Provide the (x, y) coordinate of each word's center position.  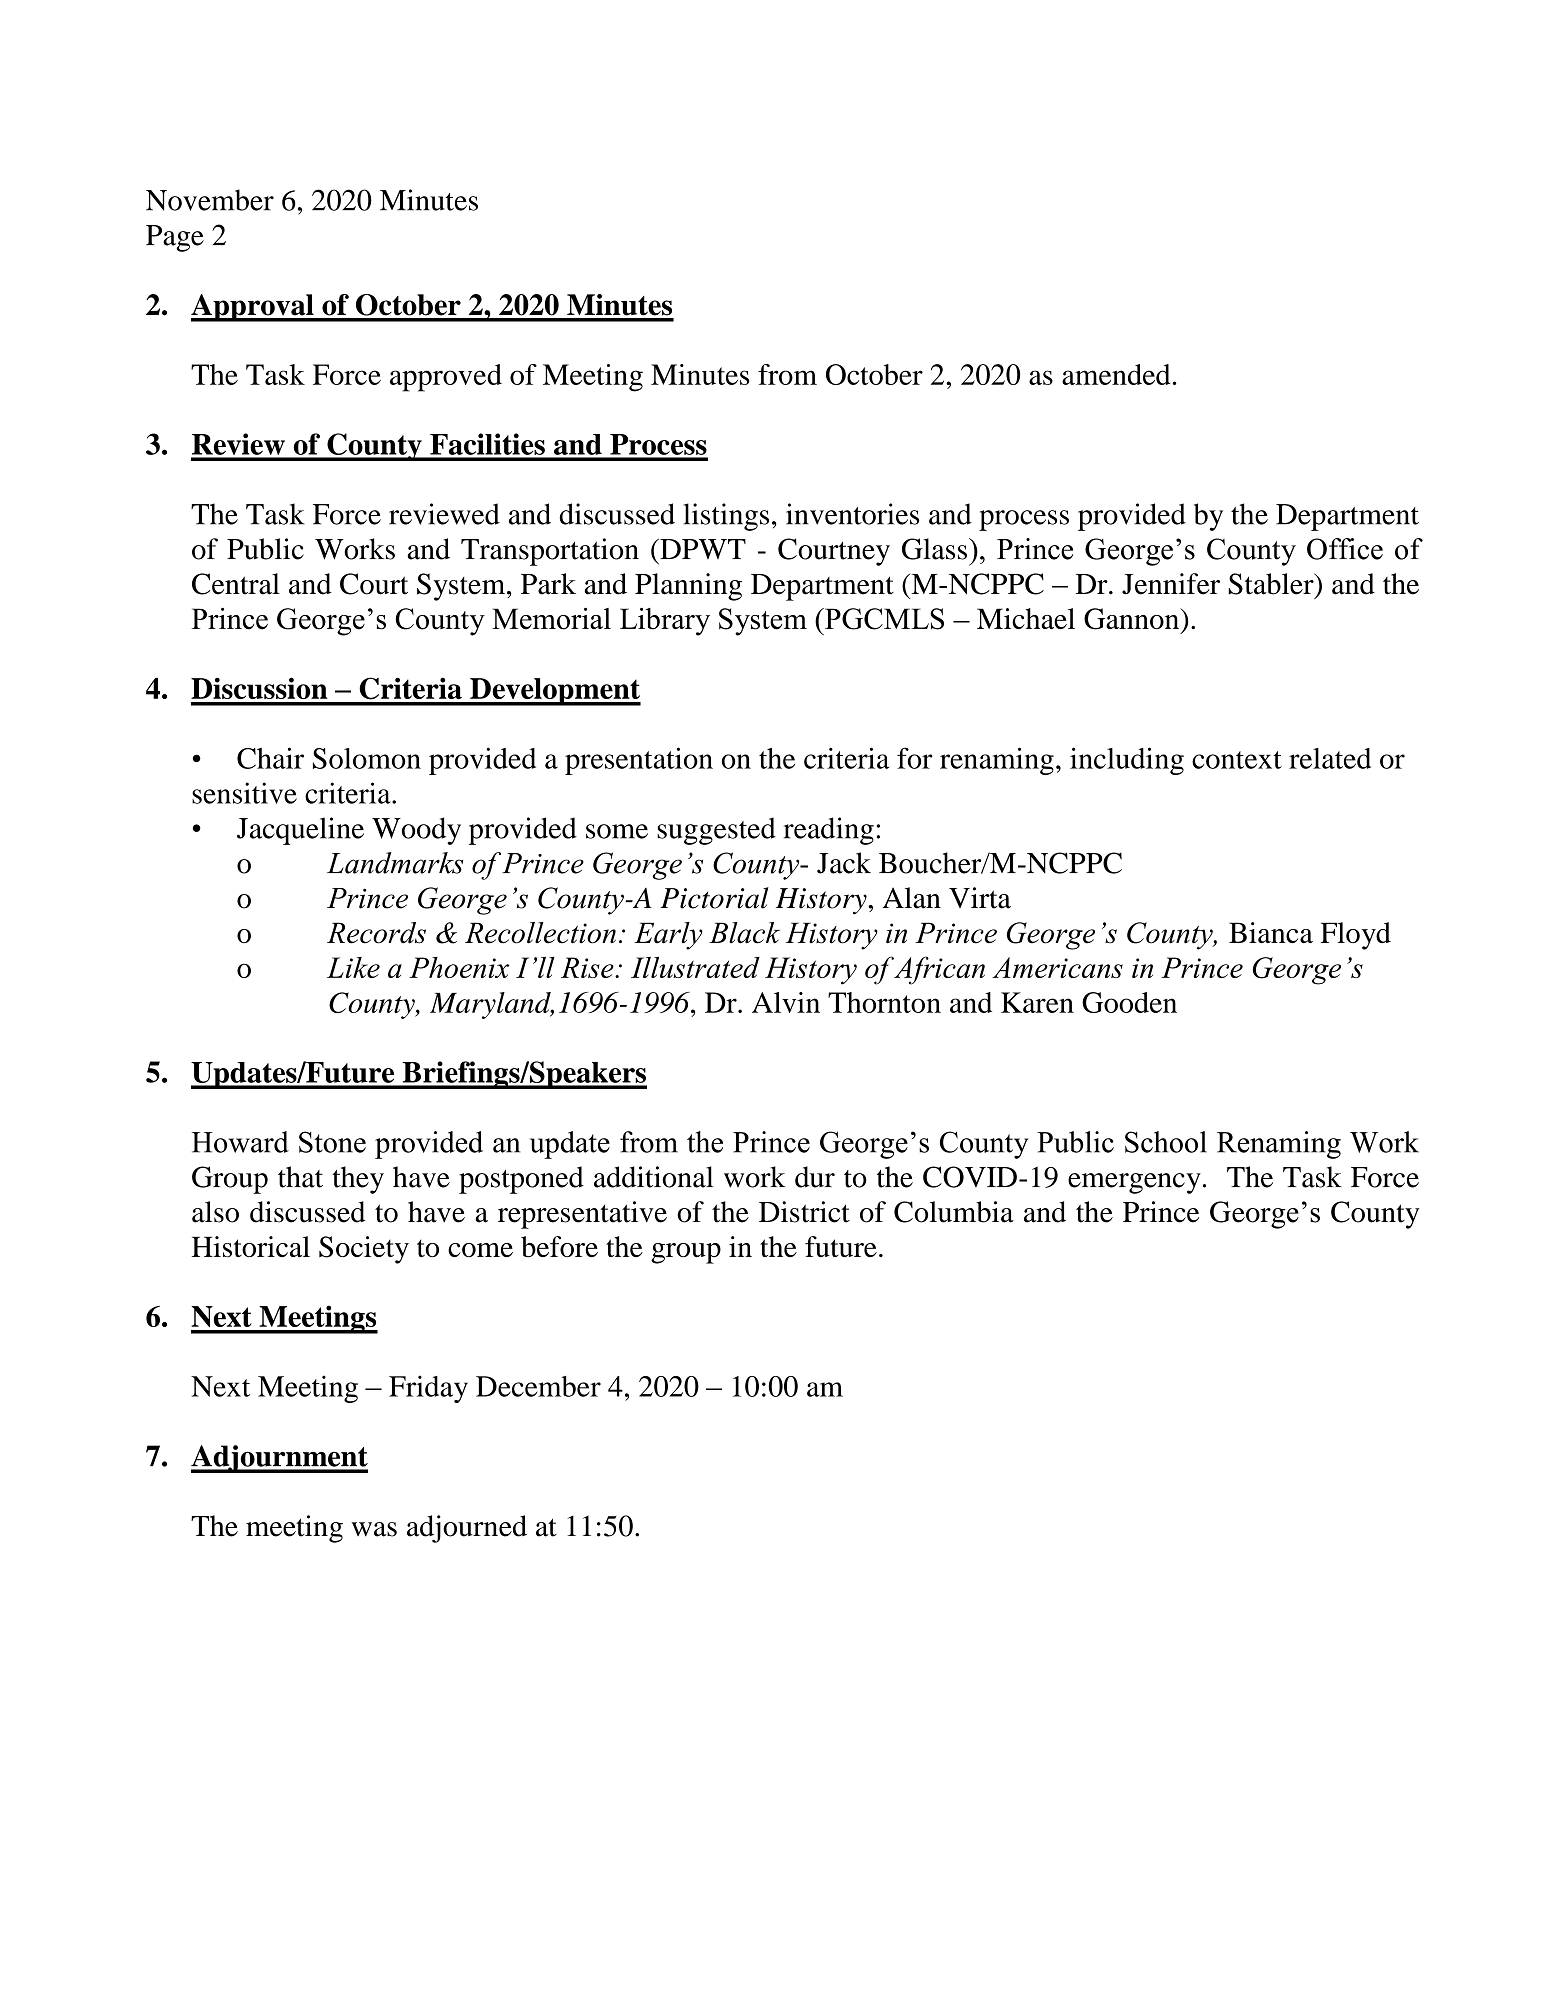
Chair (270, 758)
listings (726, 517)
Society (364, 1250)
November (210, 200)
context (1237, 760)
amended (1116, 374)
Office (1345, 549)
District (804, 1212)
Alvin (786, 1002)
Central (236, 584)
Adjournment (279, 1459)
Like (353, 967)
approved (446, 378)
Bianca (1271, 932)
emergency (1134, 1183)
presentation (639, 761)
